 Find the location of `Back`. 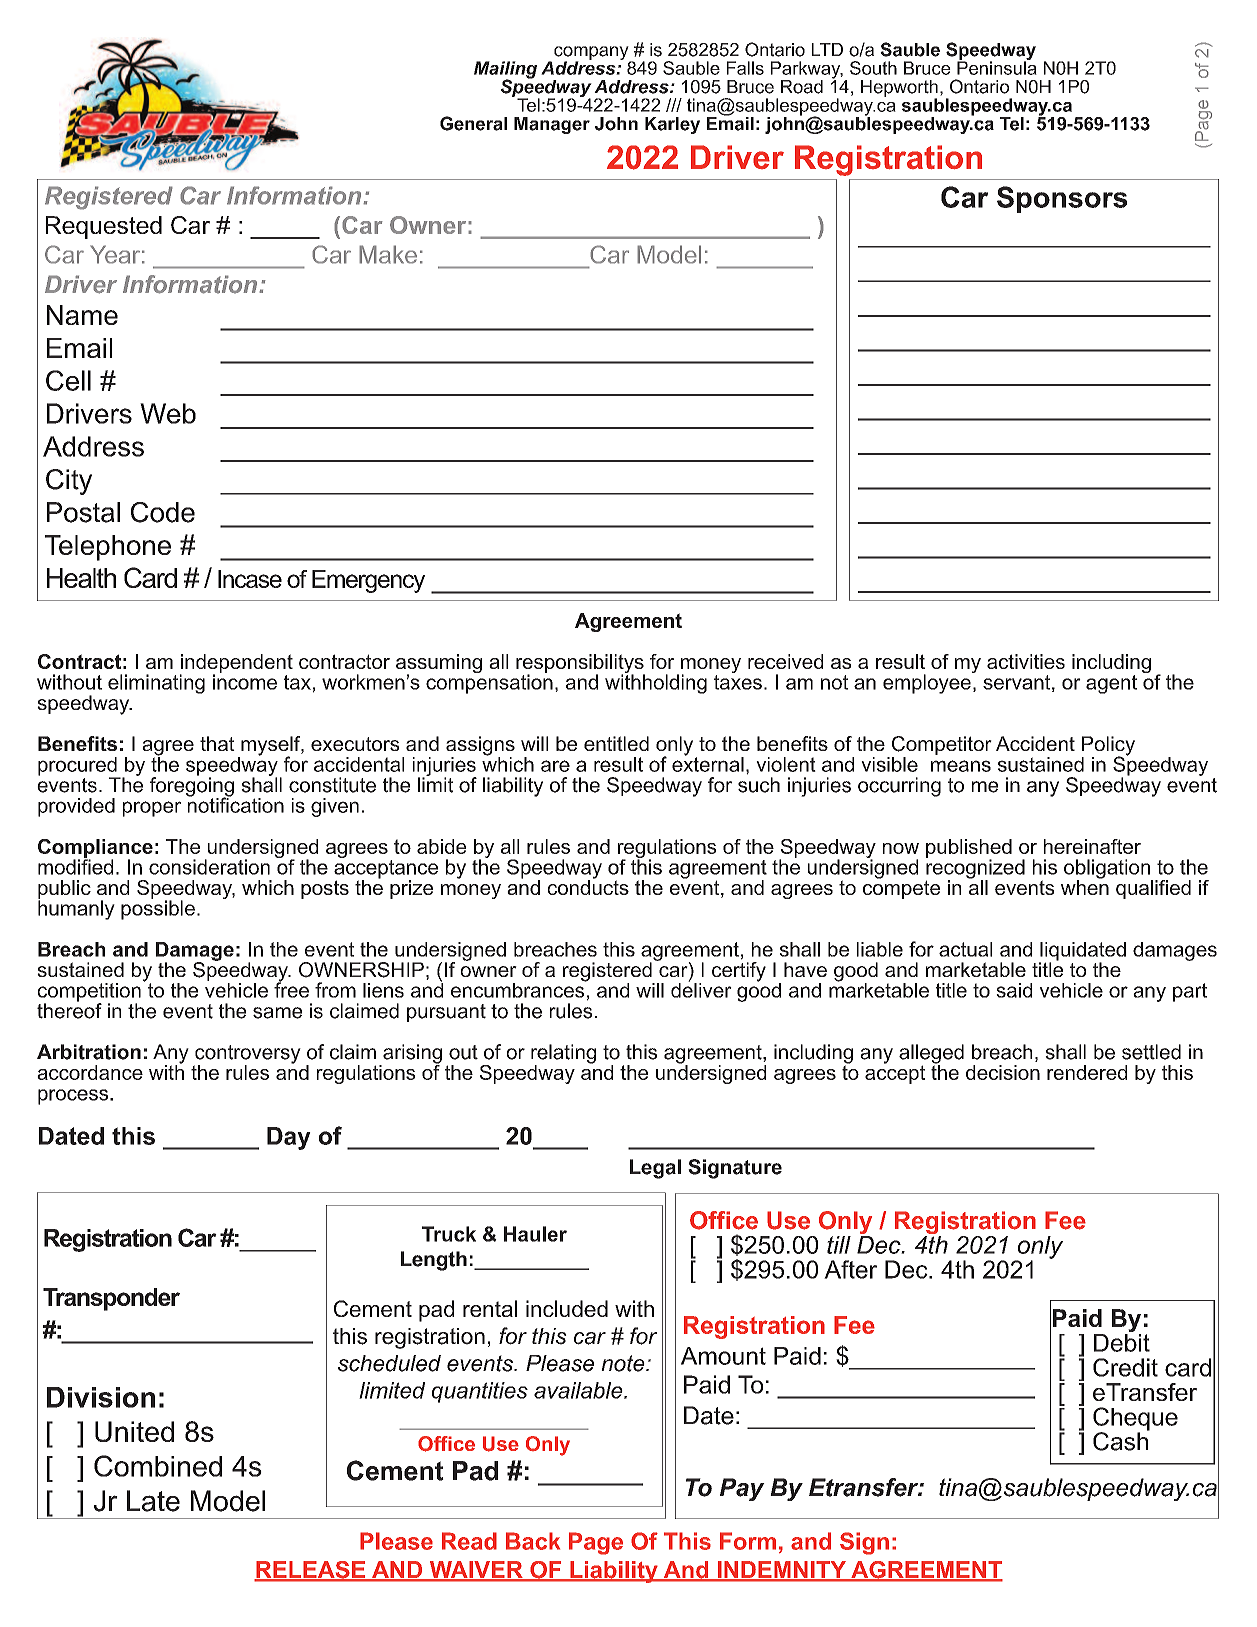

Back is located at coordinates (533, 1541).
